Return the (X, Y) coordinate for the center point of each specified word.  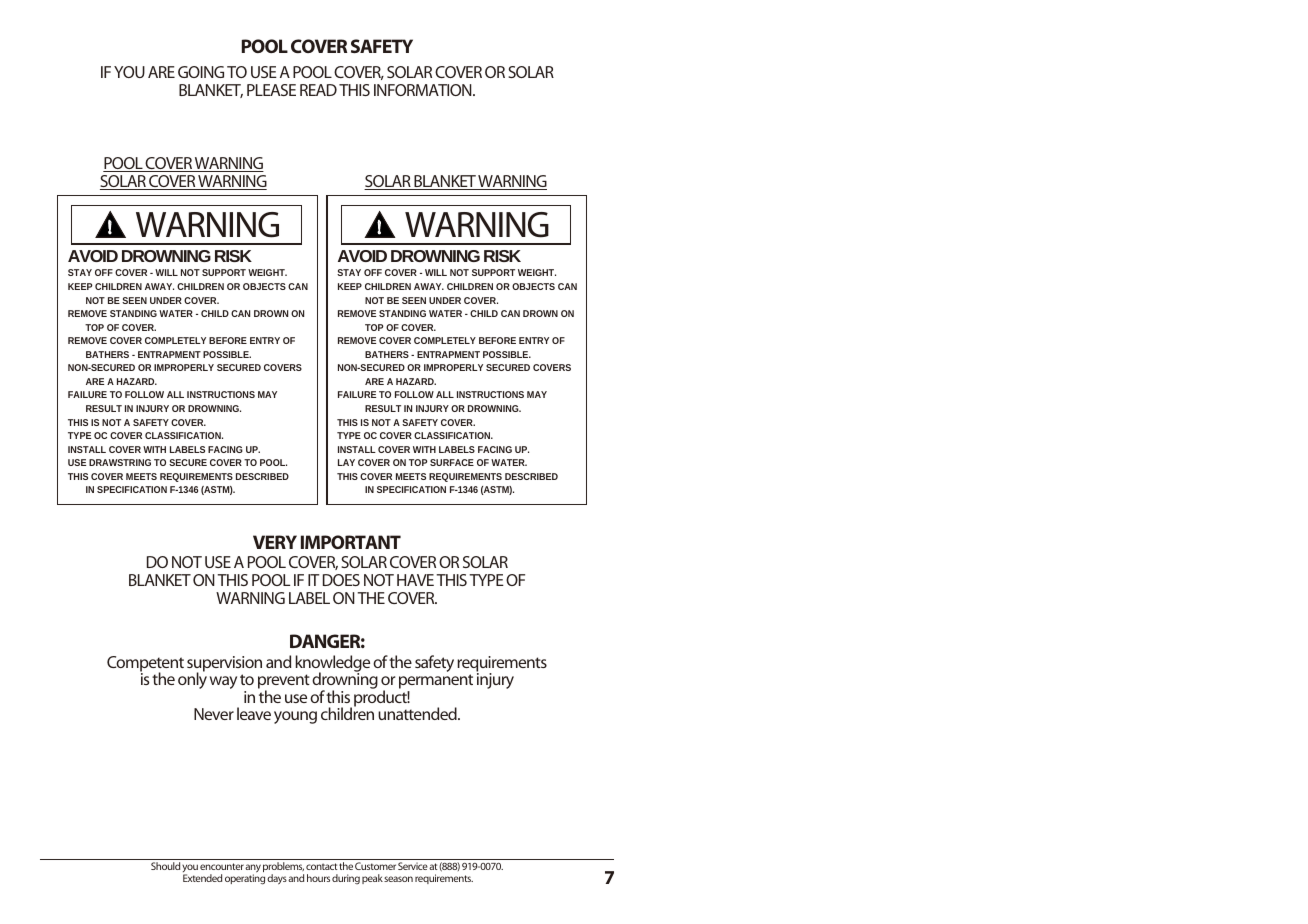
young (295, 717)
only (192, 680)
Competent (145, 665)
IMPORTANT (351, 542)
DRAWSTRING (120, 462)
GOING (201, 72)
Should (165, 866)
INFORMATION (424, 90)
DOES (341, 580)
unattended (418, 713)
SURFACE (452, 462)
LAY (346, 462)
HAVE (415, 580)
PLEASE (271, 90)
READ (318, 90)
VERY (275, 542)
